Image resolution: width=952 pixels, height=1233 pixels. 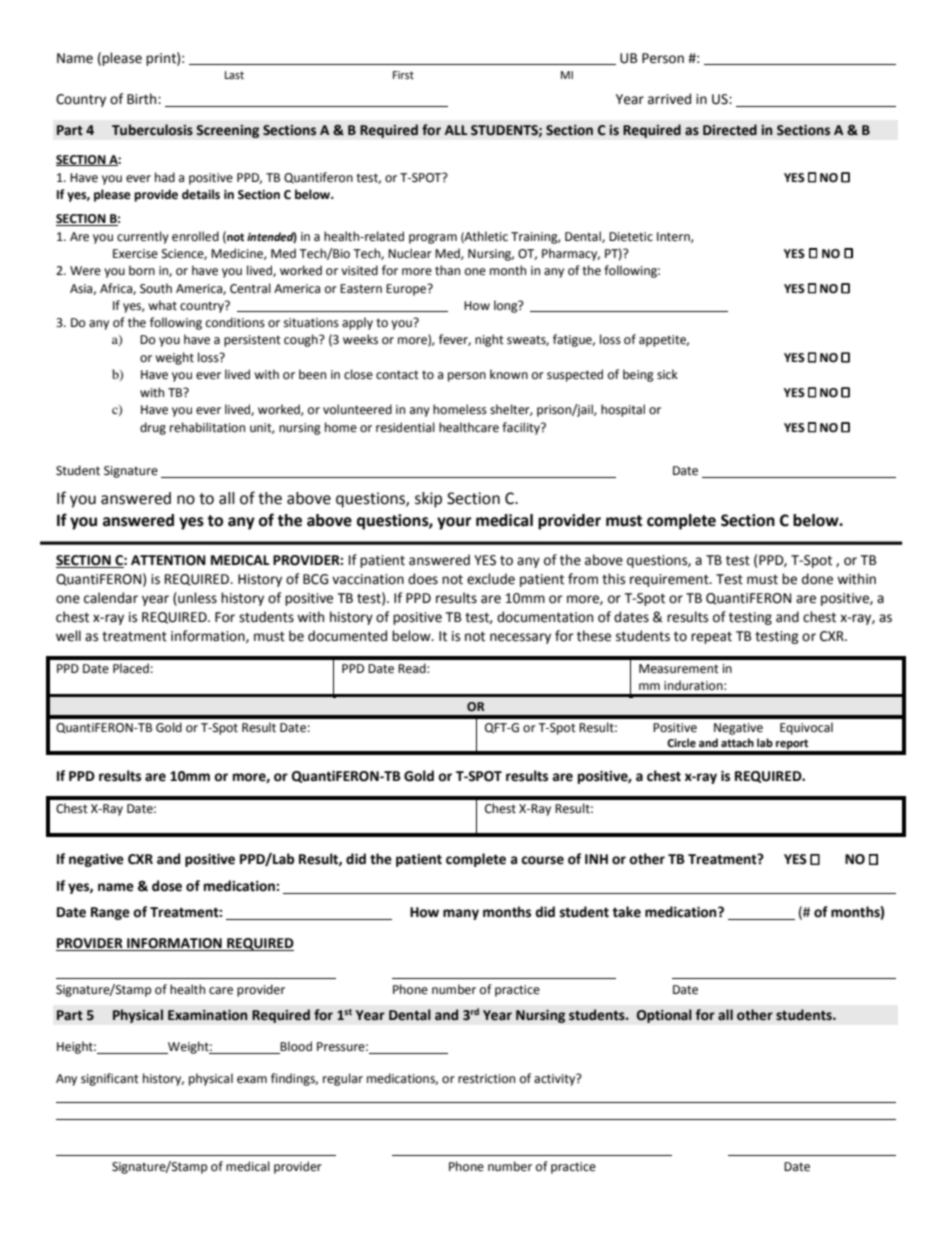 What do you see at coordinates (131, 668) in the screenshot?
I see `Placed` at bounding box center [131, 668].
